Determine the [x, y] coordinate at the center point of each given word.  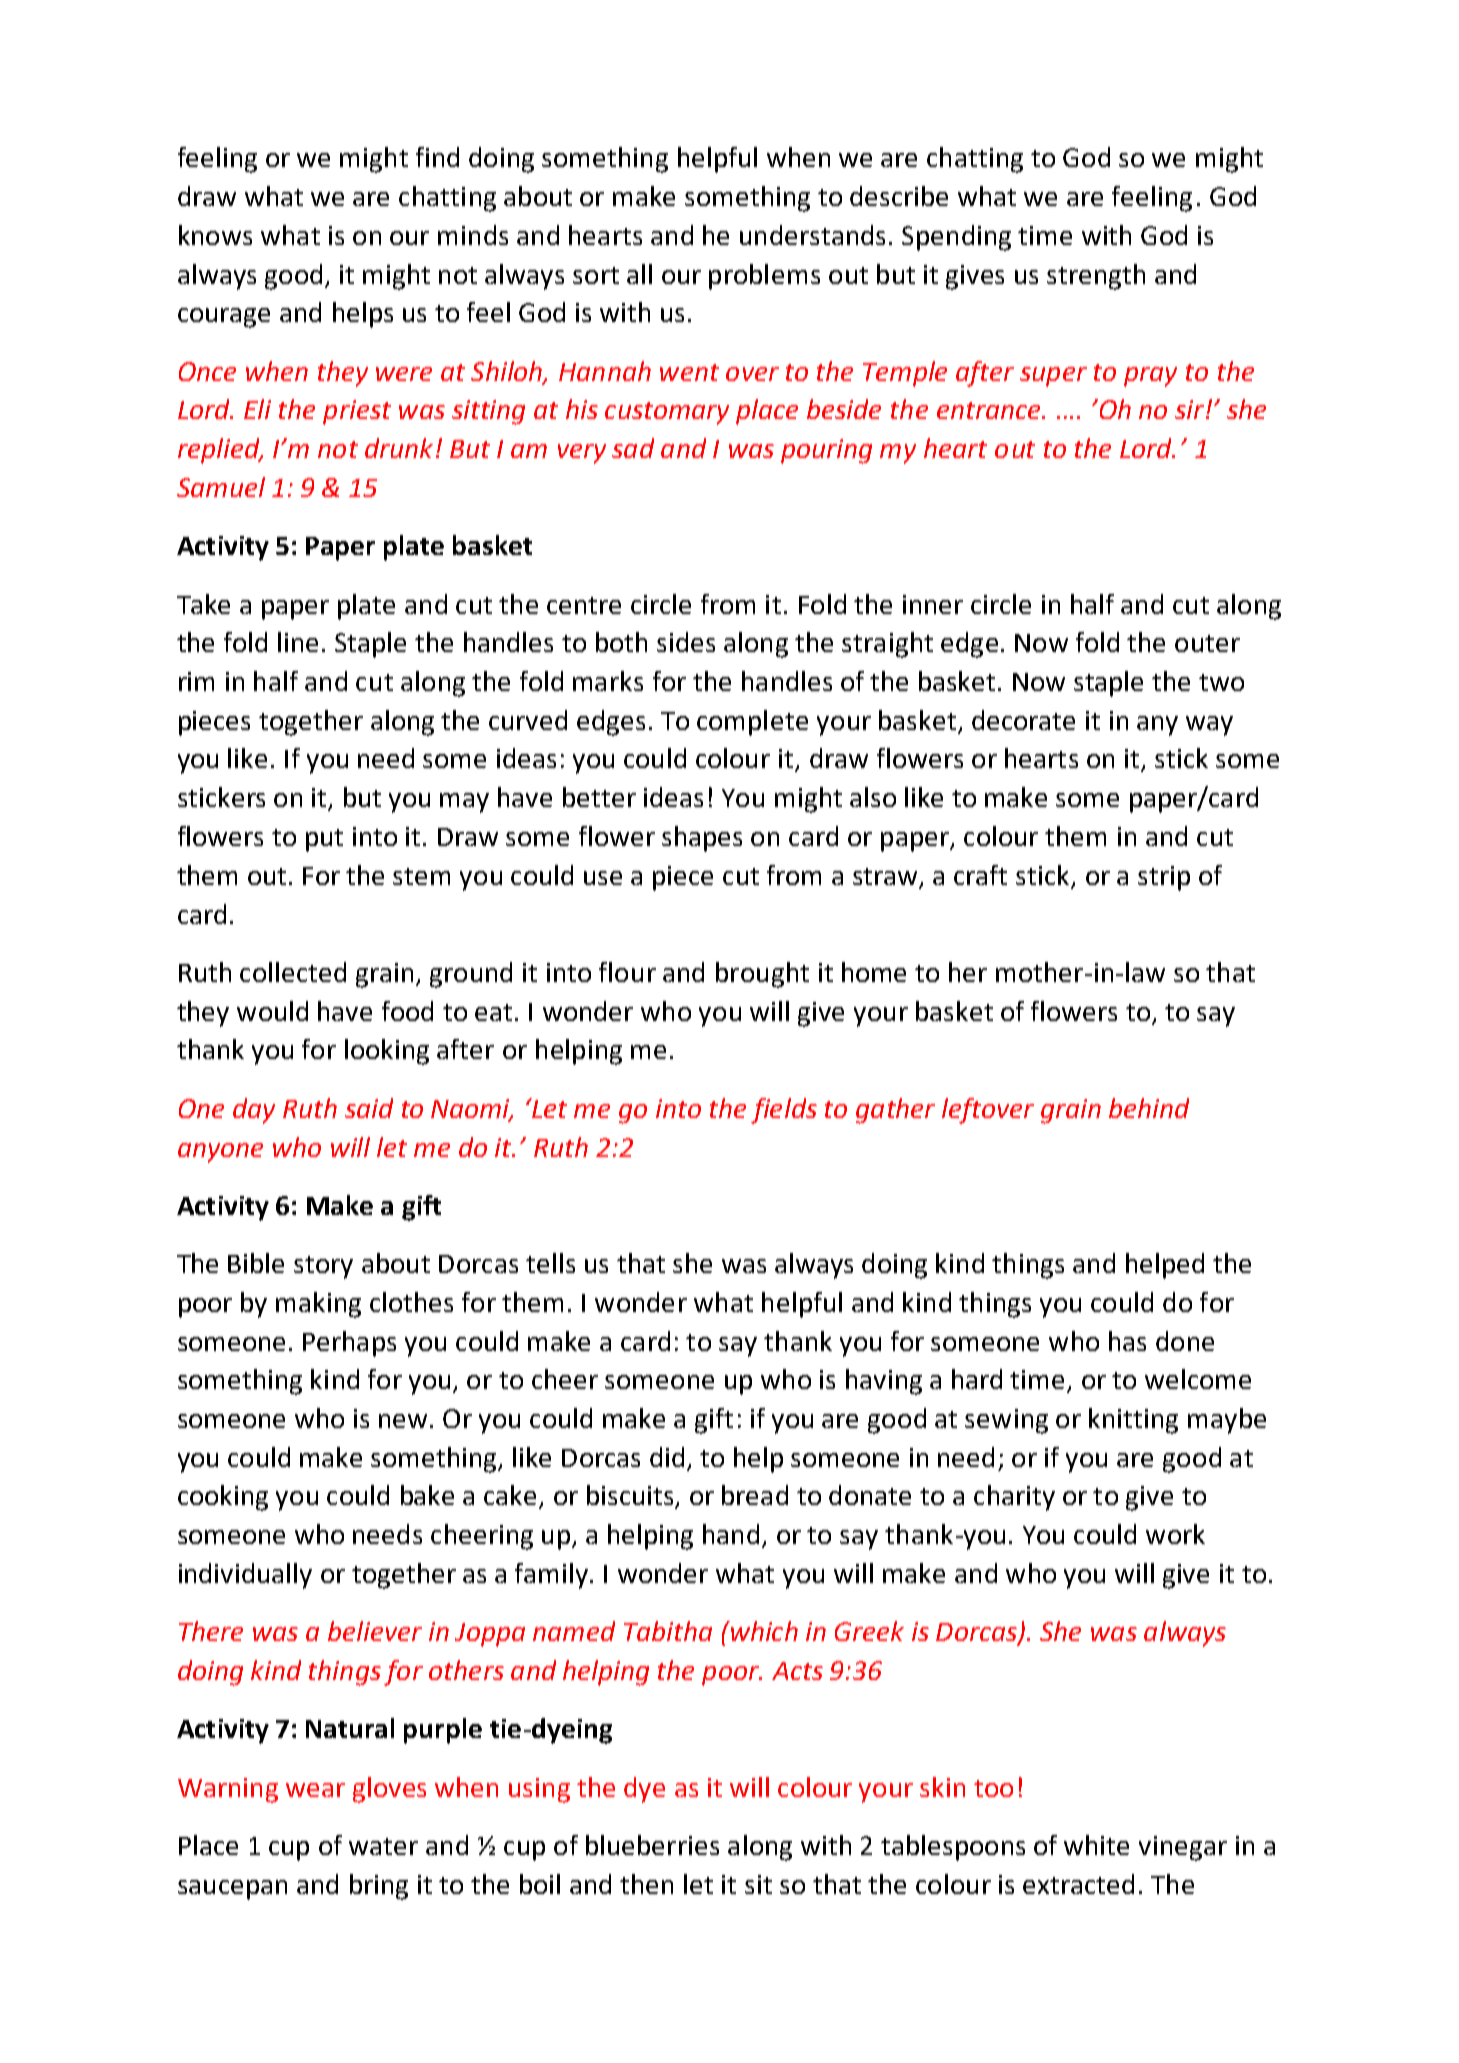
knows [215, 235]
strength [1096, 277]
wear [315, 1790]
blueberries [652, 1845]
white [1096, 1845]
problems [764, 277]
